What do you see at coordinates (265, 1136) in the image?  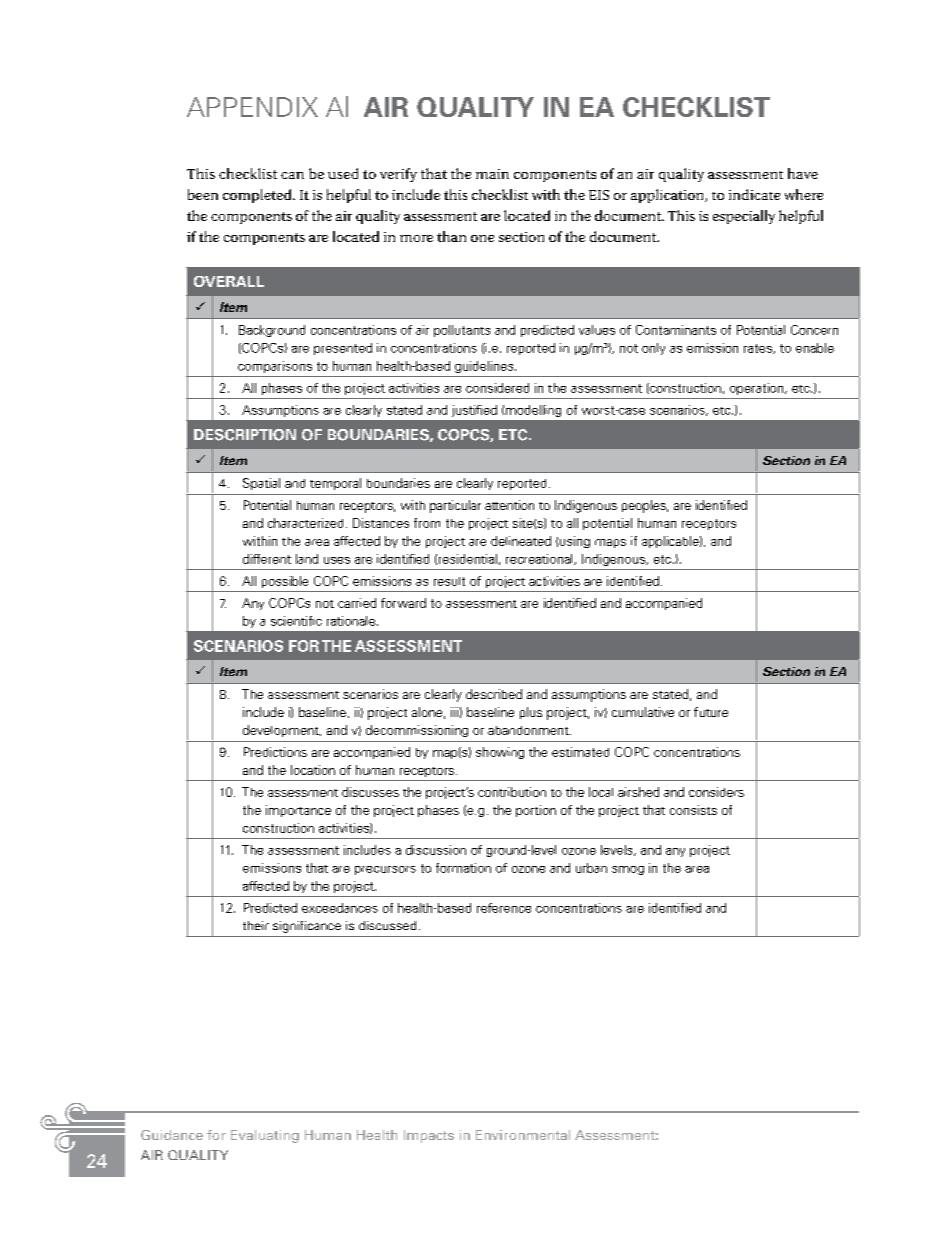 I see `Evaluating` at bounding box center [265, 1136].
